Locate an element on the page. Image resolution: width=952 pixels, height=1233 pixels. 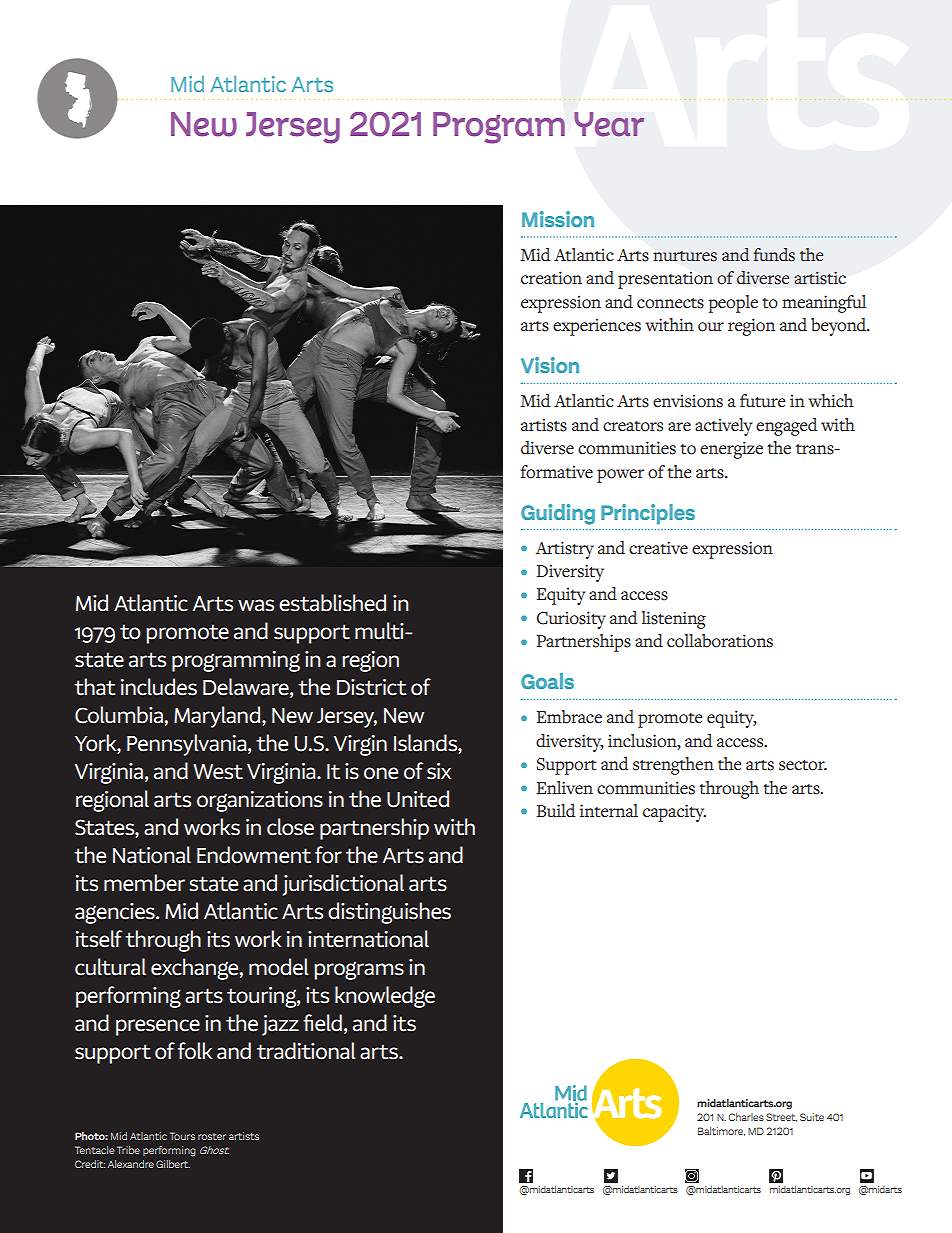
Year is located at coordinates (609, 124).
